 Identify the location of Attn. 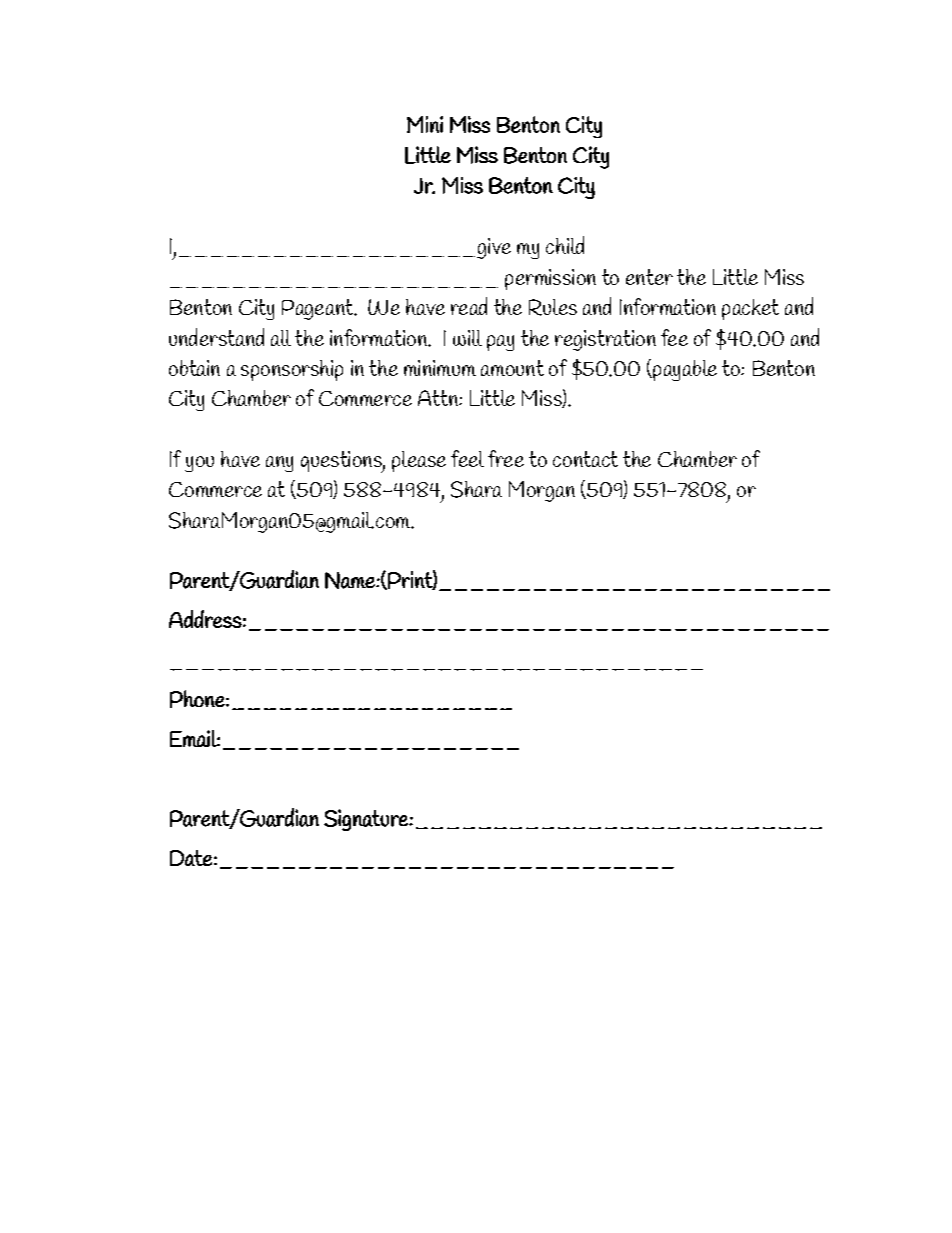
(439, 398).
